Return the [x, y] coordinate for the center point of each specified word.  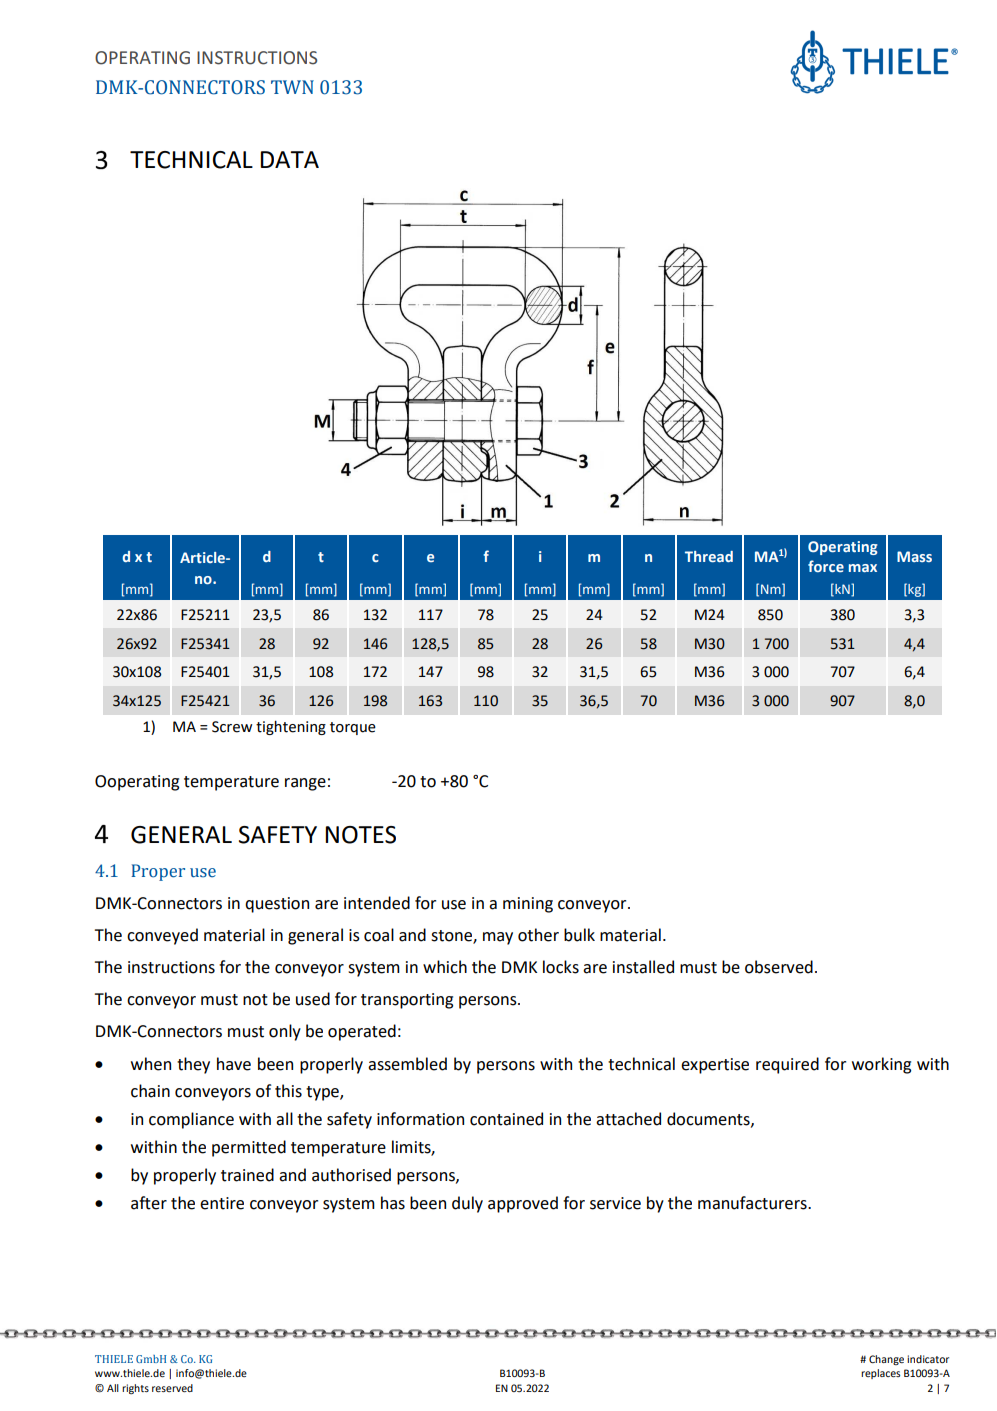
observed [779, 967]
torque [353, 728]
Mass [914, 556]
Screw [232, 727]
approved [523, 1204]
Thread [709, 556]
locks [561, 967]
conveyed [162, 936]
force [826, 566]
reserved [172, 1388]
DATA [289, 159]
